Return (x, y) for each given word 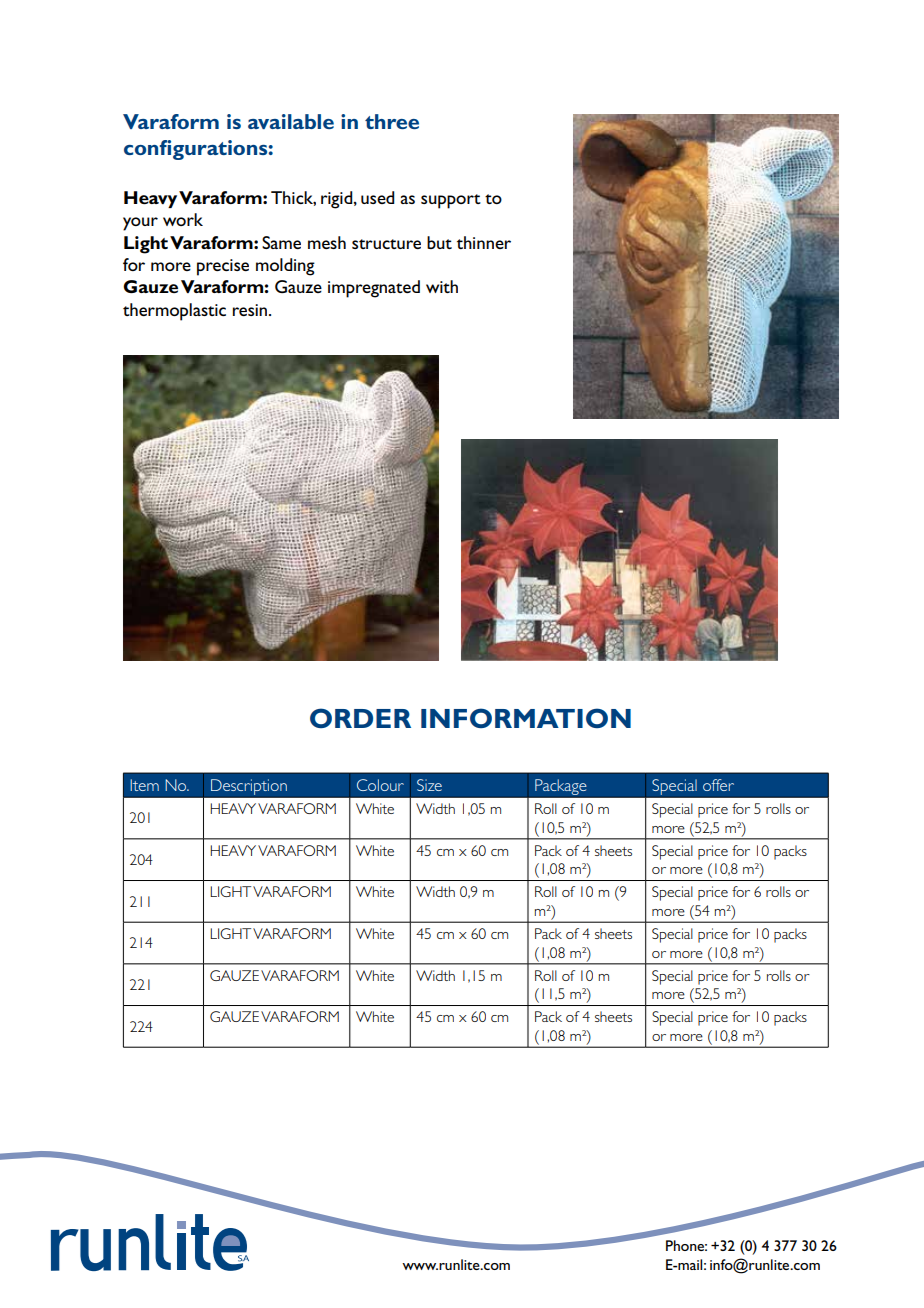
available (291, 121)
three (392, 121)
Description (249, 787)
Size (429, 785)
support (451, 201)
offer (718, 785)
